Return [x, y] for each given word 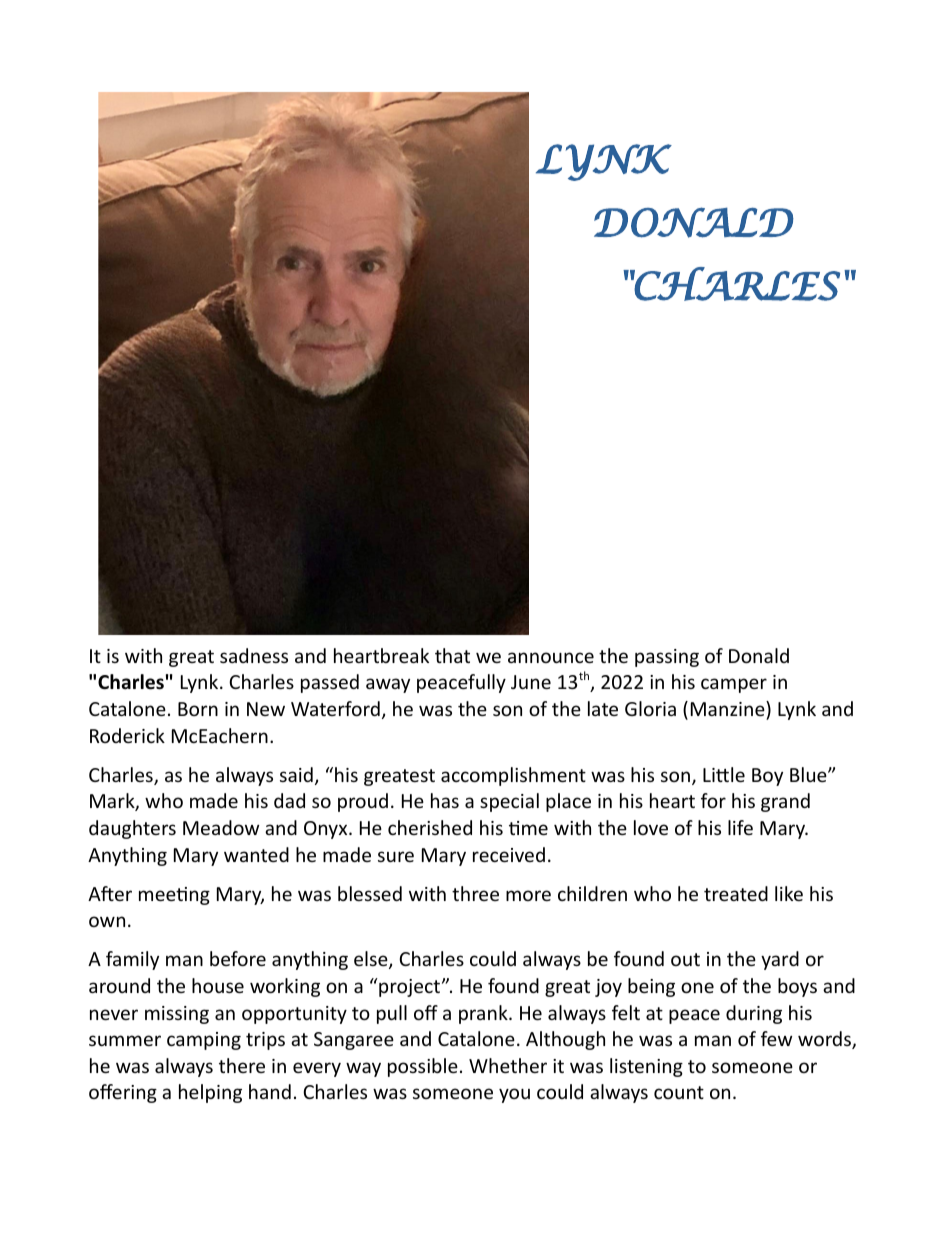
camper [734, 685]
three [475, 893]
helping [210, 1093]
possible [423, 1067]
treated [736, 893]
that [452, 655]
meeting [174, 896]
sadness [254, 655]
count [679, 1092]
